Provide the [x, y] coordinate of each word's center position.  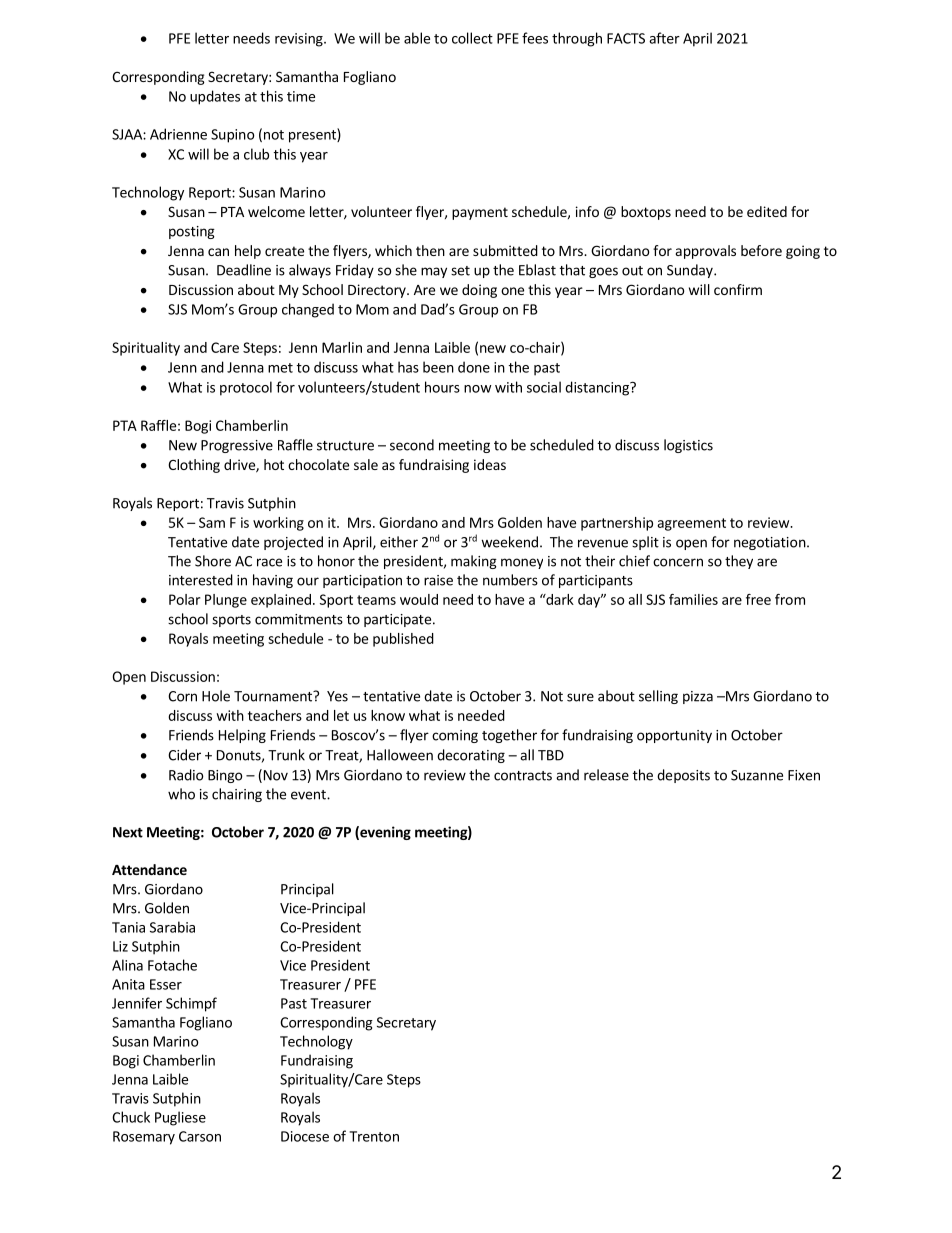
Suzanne [757, 775]
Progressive [237, 446]
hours [442, 387]
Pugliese [180, 1118]
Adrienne [178, 134]
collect [472, 38]
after [664, 38]
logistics [688, 446]
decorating [471, 756]
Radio [186, 775]
